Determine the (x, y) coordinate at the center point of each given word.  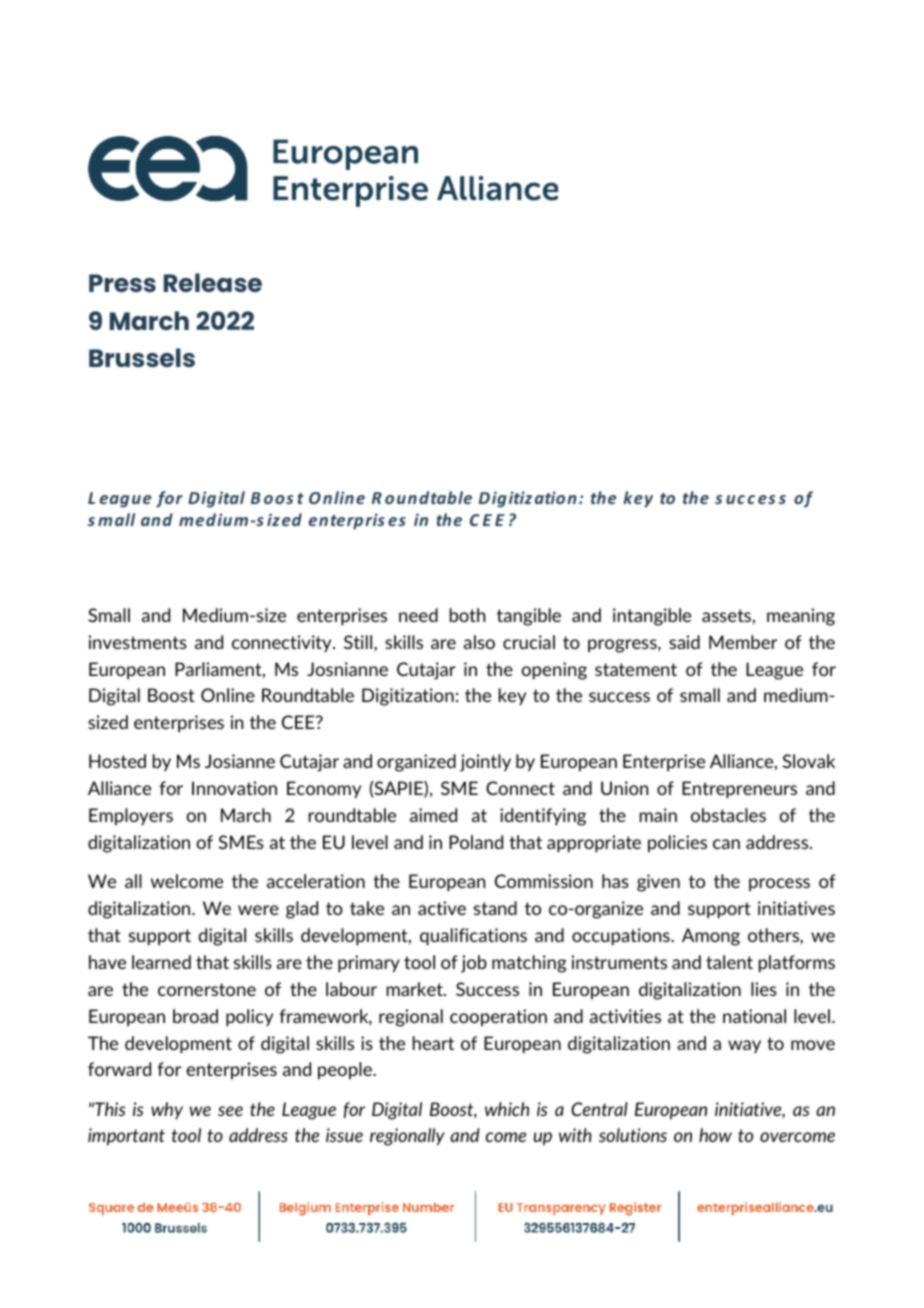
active (442, 908)
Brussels (142, 357)
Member (743, 642)
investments (138, 642)
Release (213, 282)
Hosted (117, 761)
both (467, 615)
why (167, 1110)
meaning (801, 617)
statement (636, 669)
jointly (485, 763)
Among (711, 937)
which (507, 1109)
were (258, 910)
